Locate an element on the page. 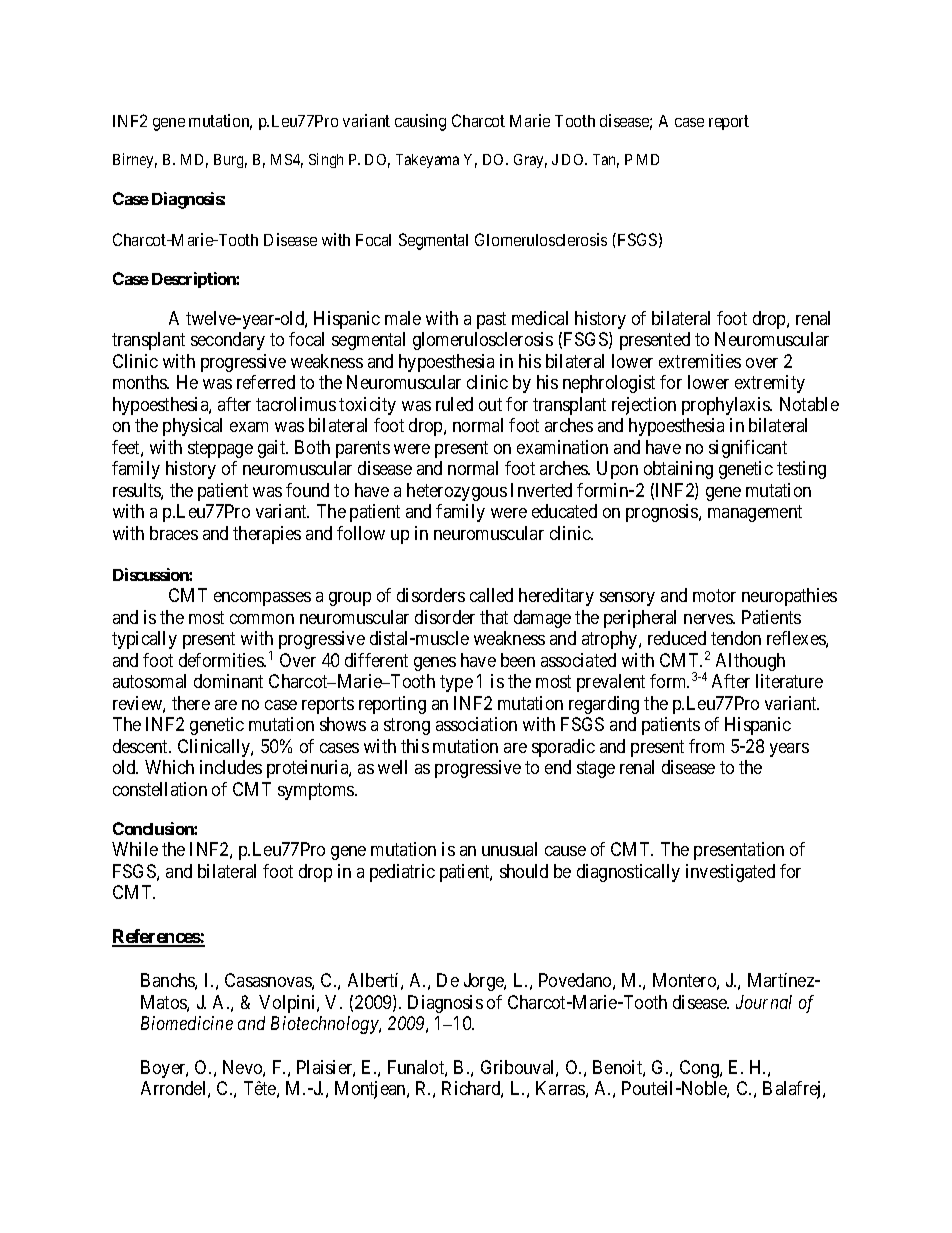  encompasses is located at coordinates (262, 599).
